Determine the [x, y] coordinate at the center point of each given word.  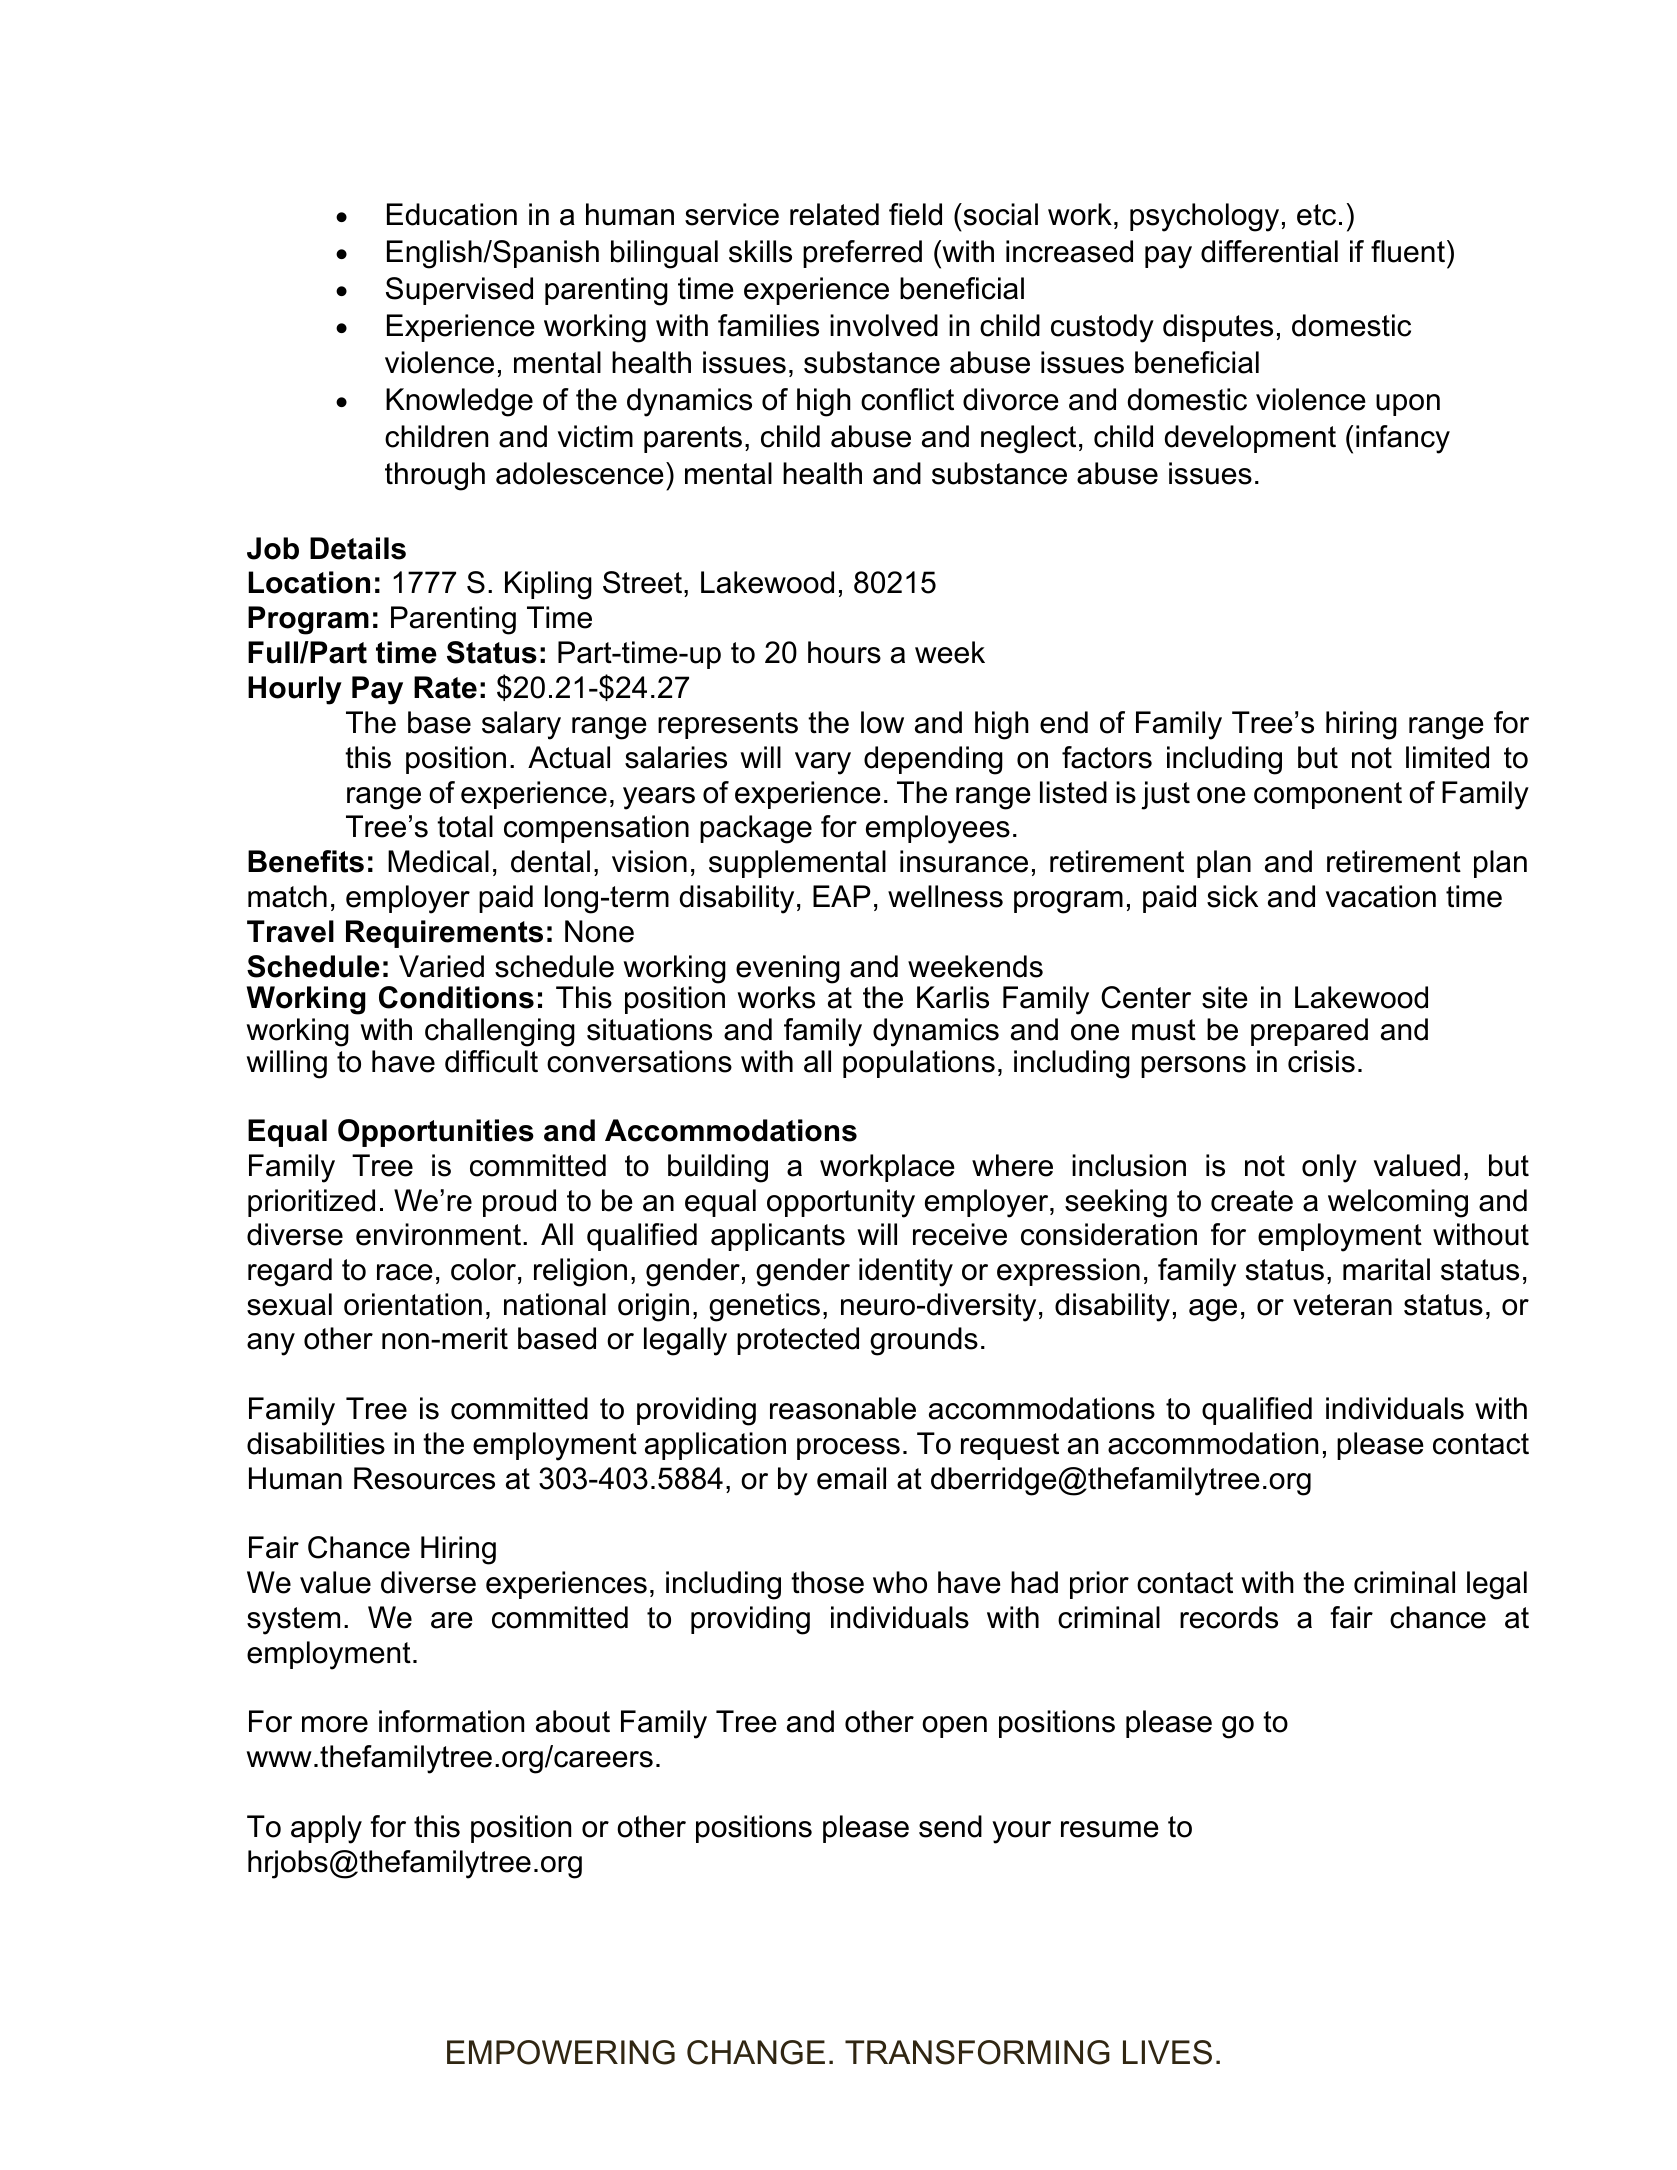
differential [1269, 251]
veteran [1342, 1305]
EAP [842, 896]
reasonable [843, 1408]
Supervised [459, 291]
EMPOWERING [561, 2052]
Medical [438, 861]
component [1328, 795]
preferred [862, 254]
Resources [424, 1478]
